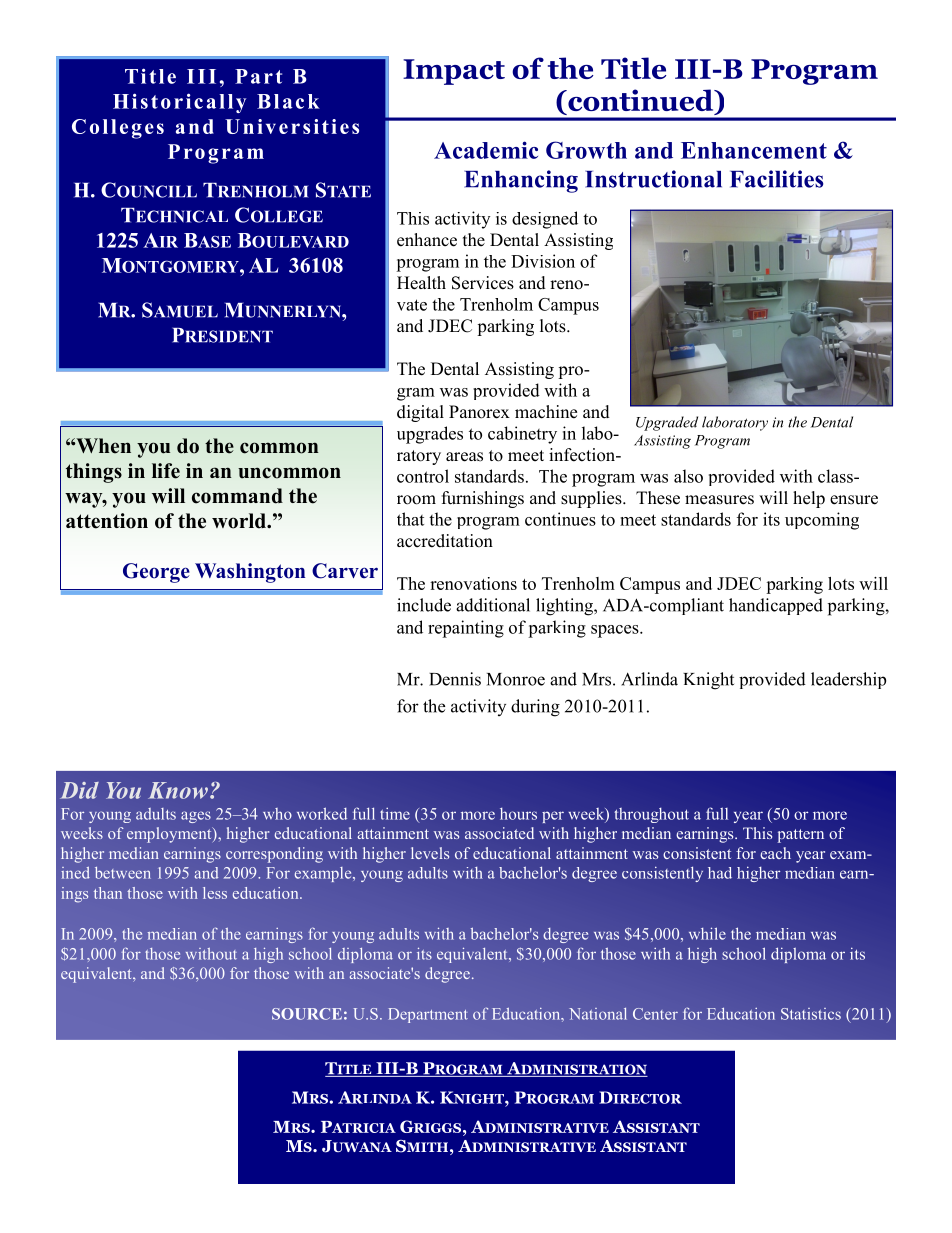 This document has width=952, height=1233. Describe the element at coordinates (178, 790) in the document. I see `Know` at that location.
